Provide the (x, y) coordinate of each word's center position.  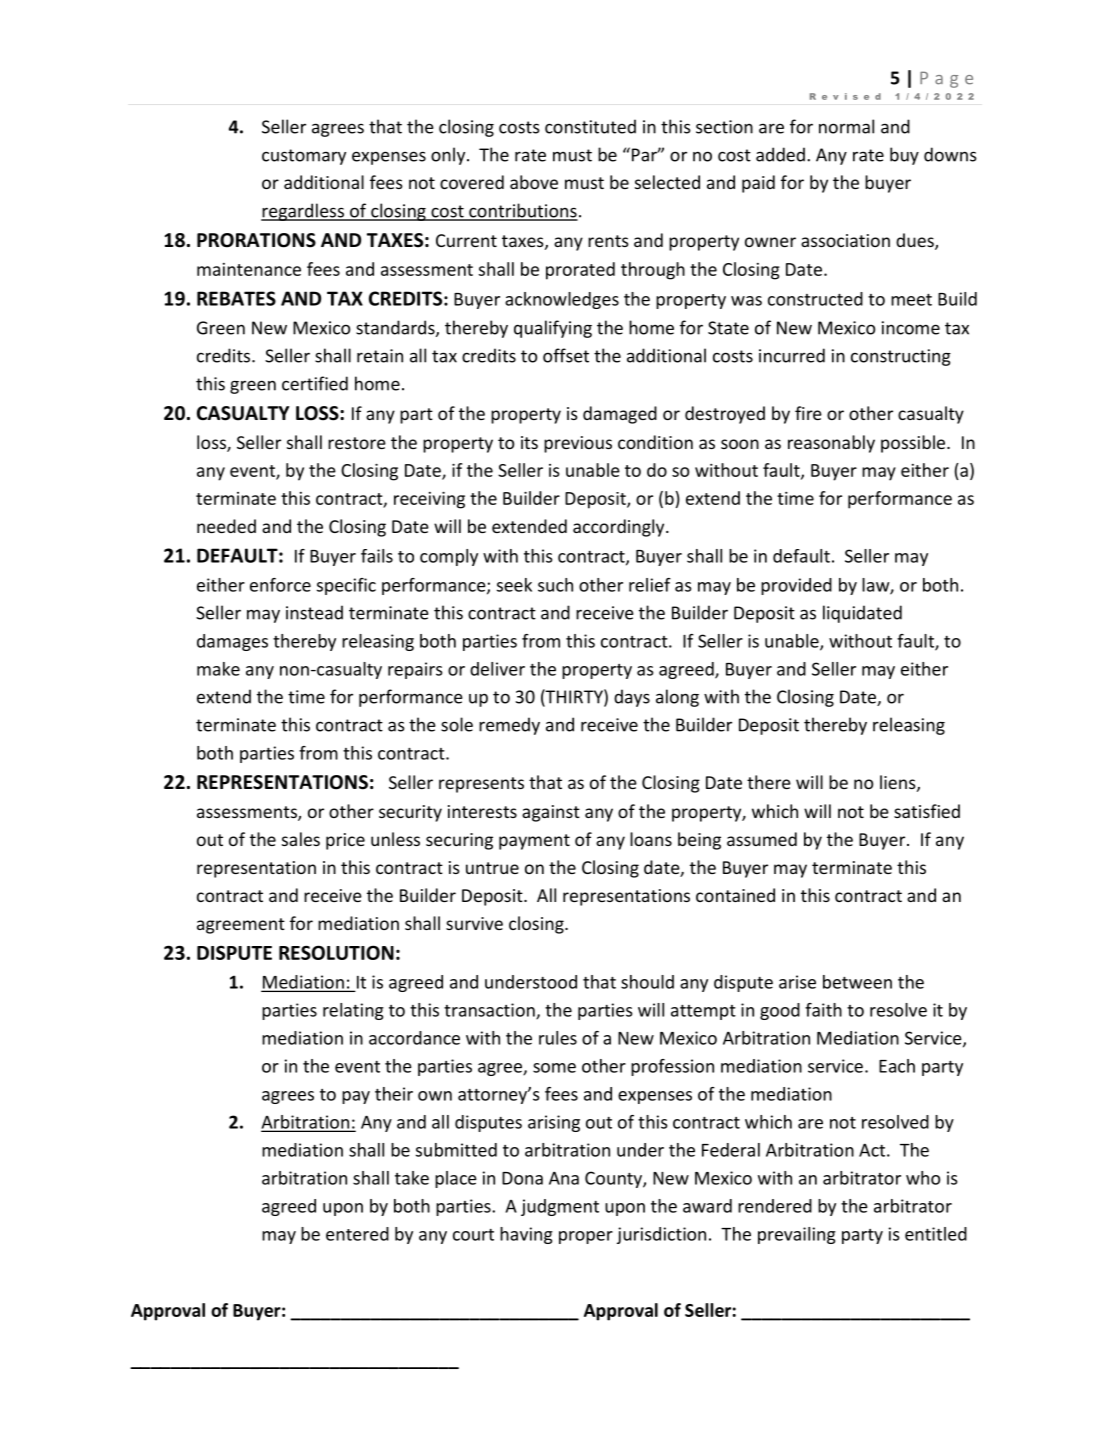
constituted (590, 126)
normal (846, 126)
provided (796, 586)
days (632, 698)
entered (357, 1234)
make (218, 669)
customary (304, 157)
